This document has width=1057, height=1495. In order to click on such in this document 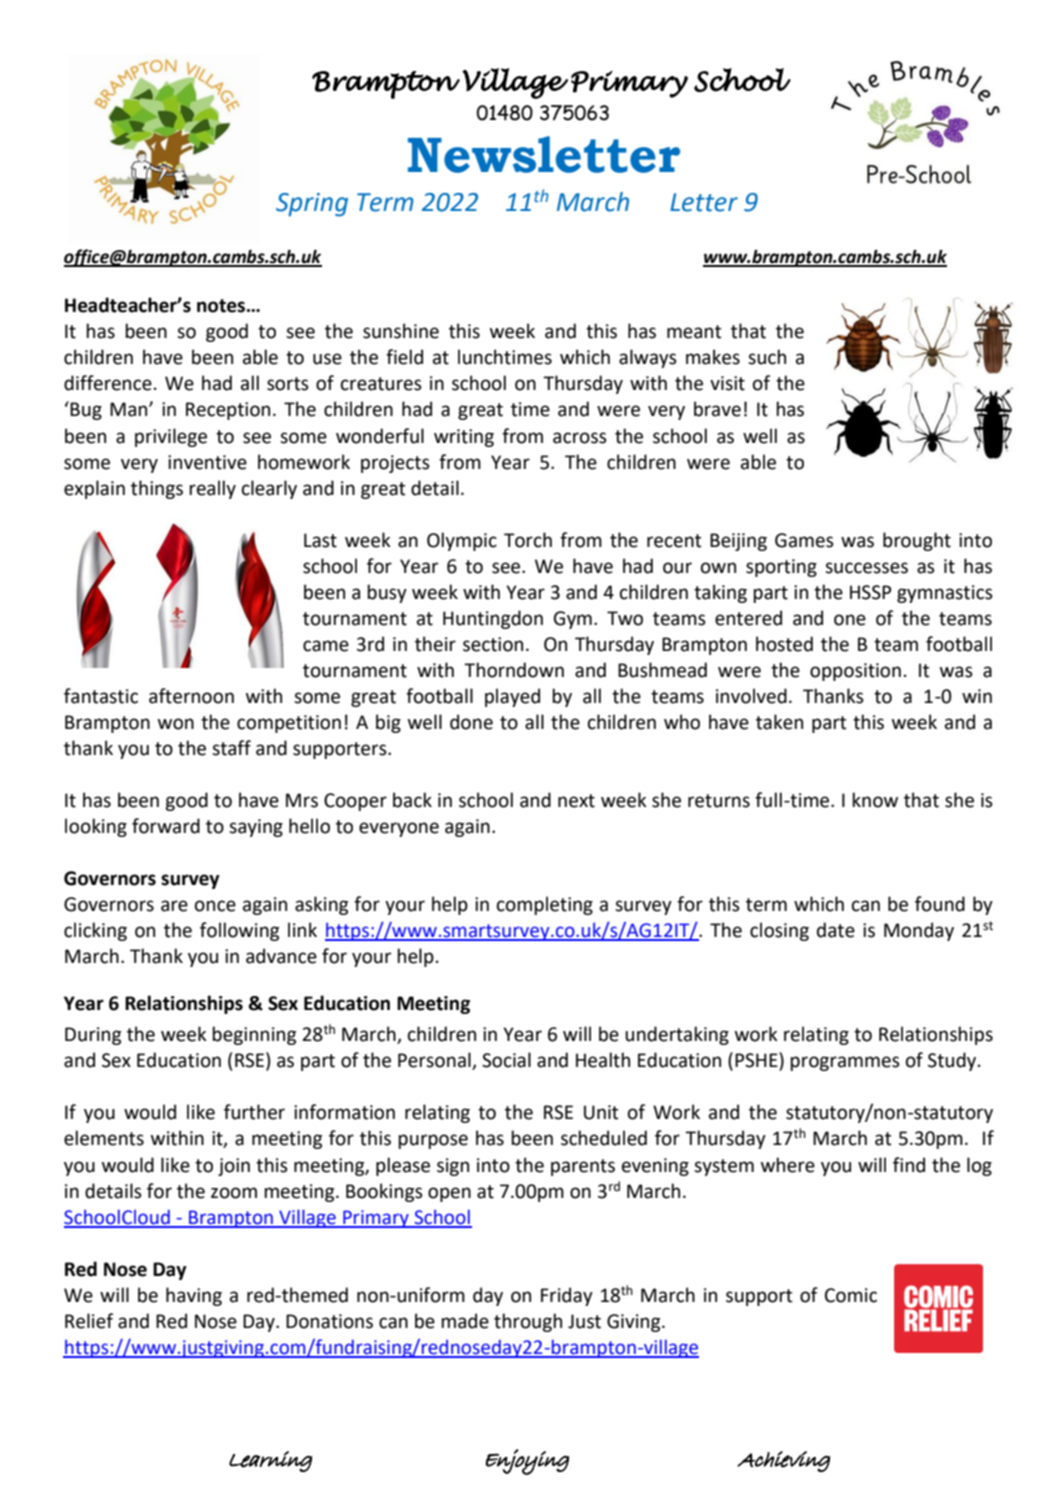, I will do `click(767, 357)`.
